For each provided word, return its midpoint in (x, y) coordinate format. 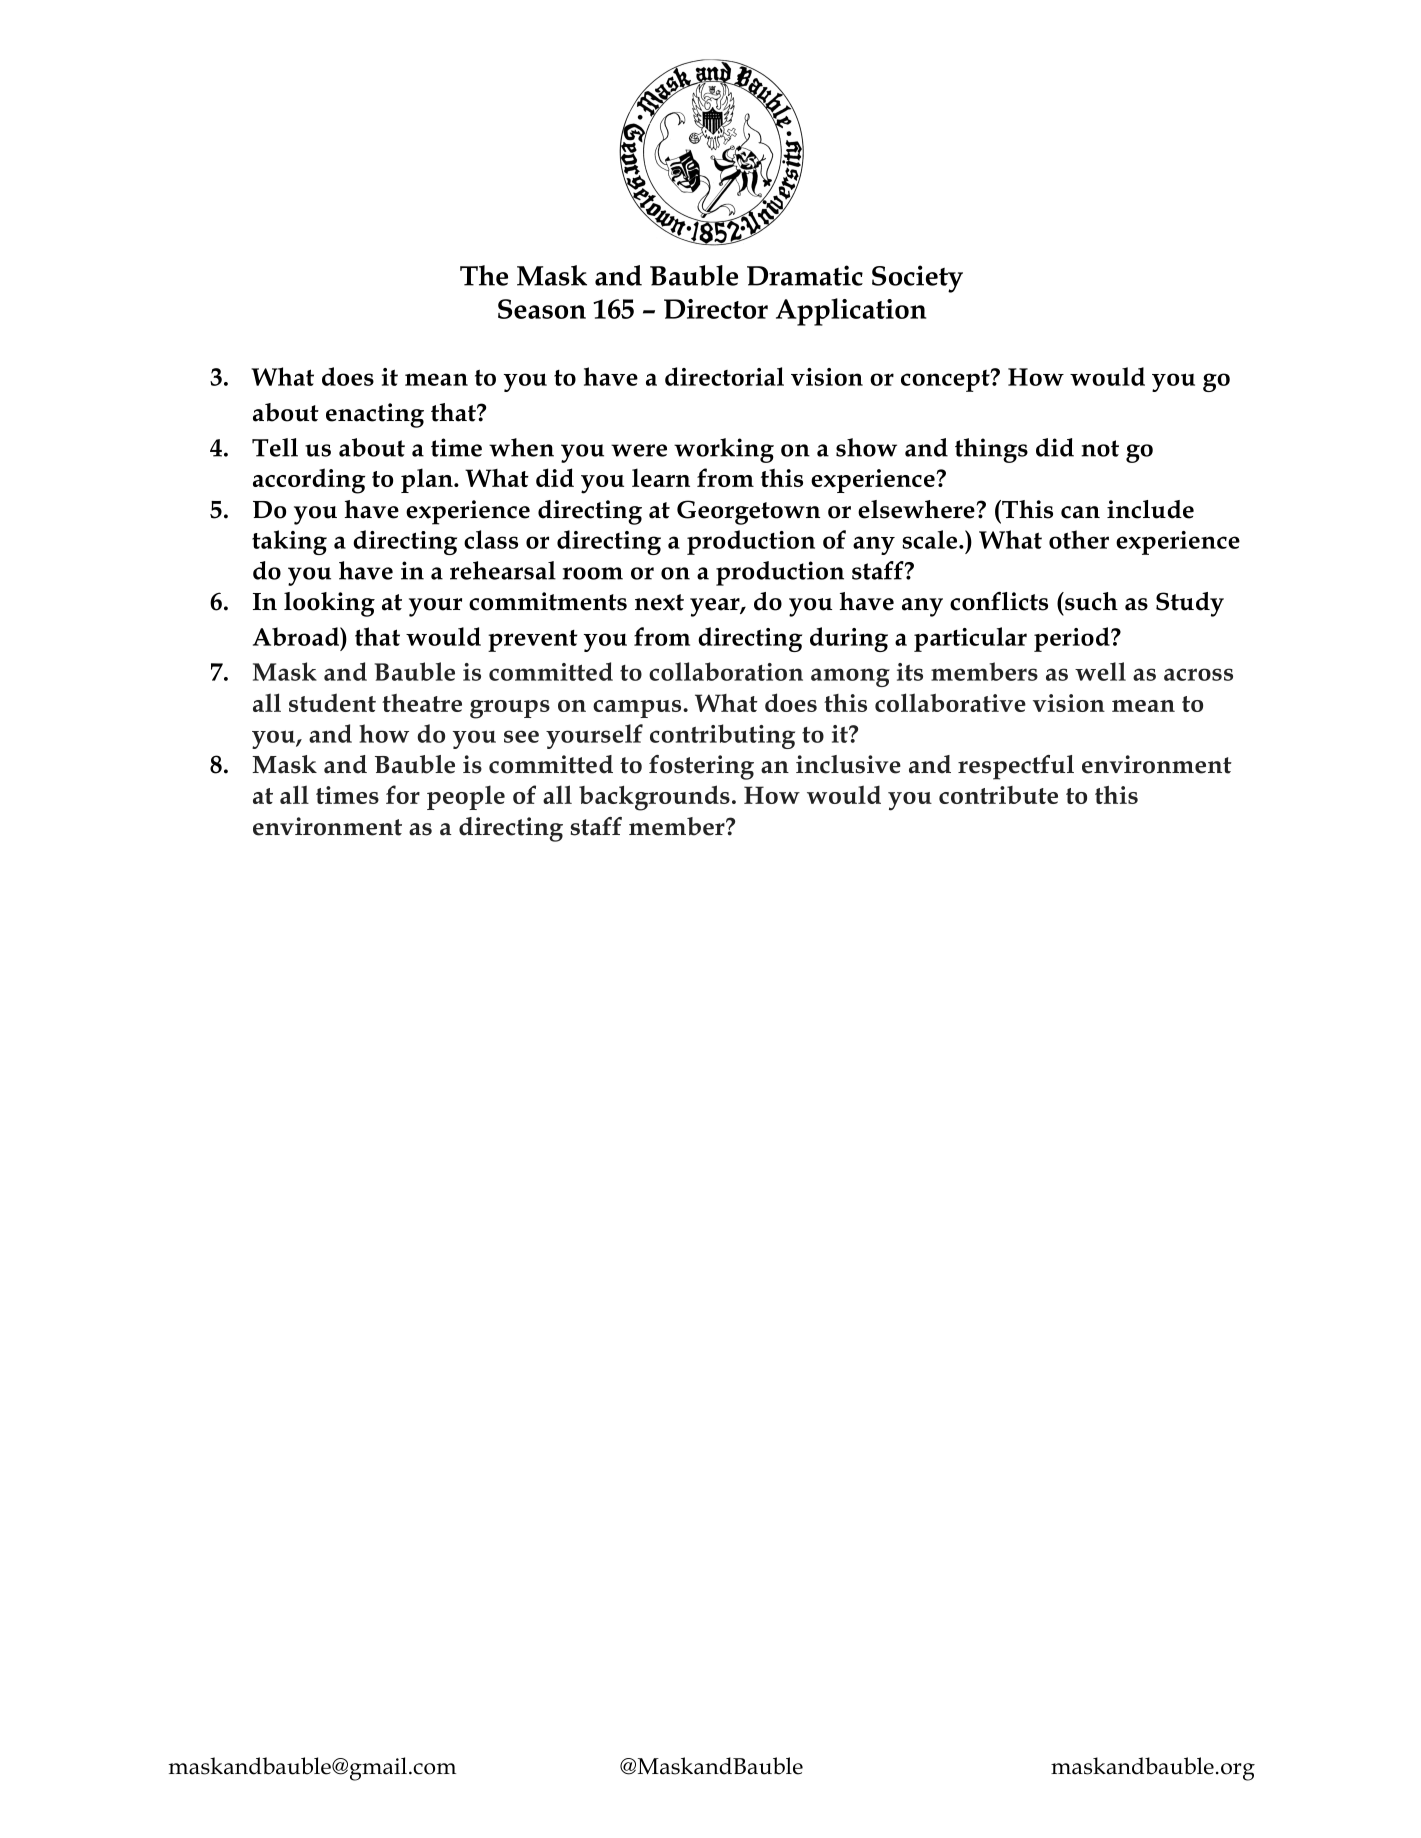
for (403, 794)
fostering (701, 767)
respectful (1016, 767)
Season (542, 309)
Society (917, 279)
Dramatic (805, 275)
